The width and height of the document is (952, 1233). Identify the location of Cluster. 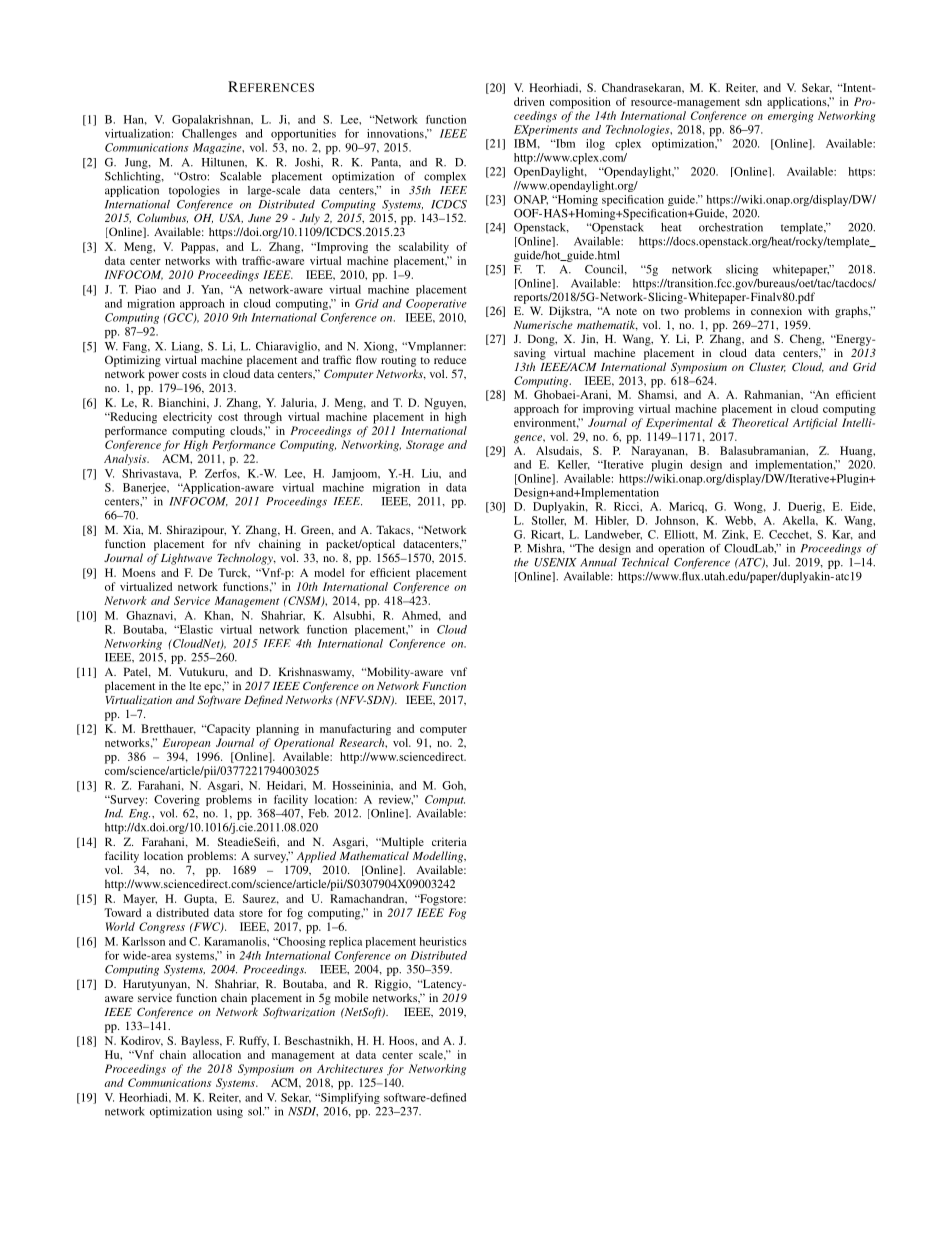
(767, 367).
